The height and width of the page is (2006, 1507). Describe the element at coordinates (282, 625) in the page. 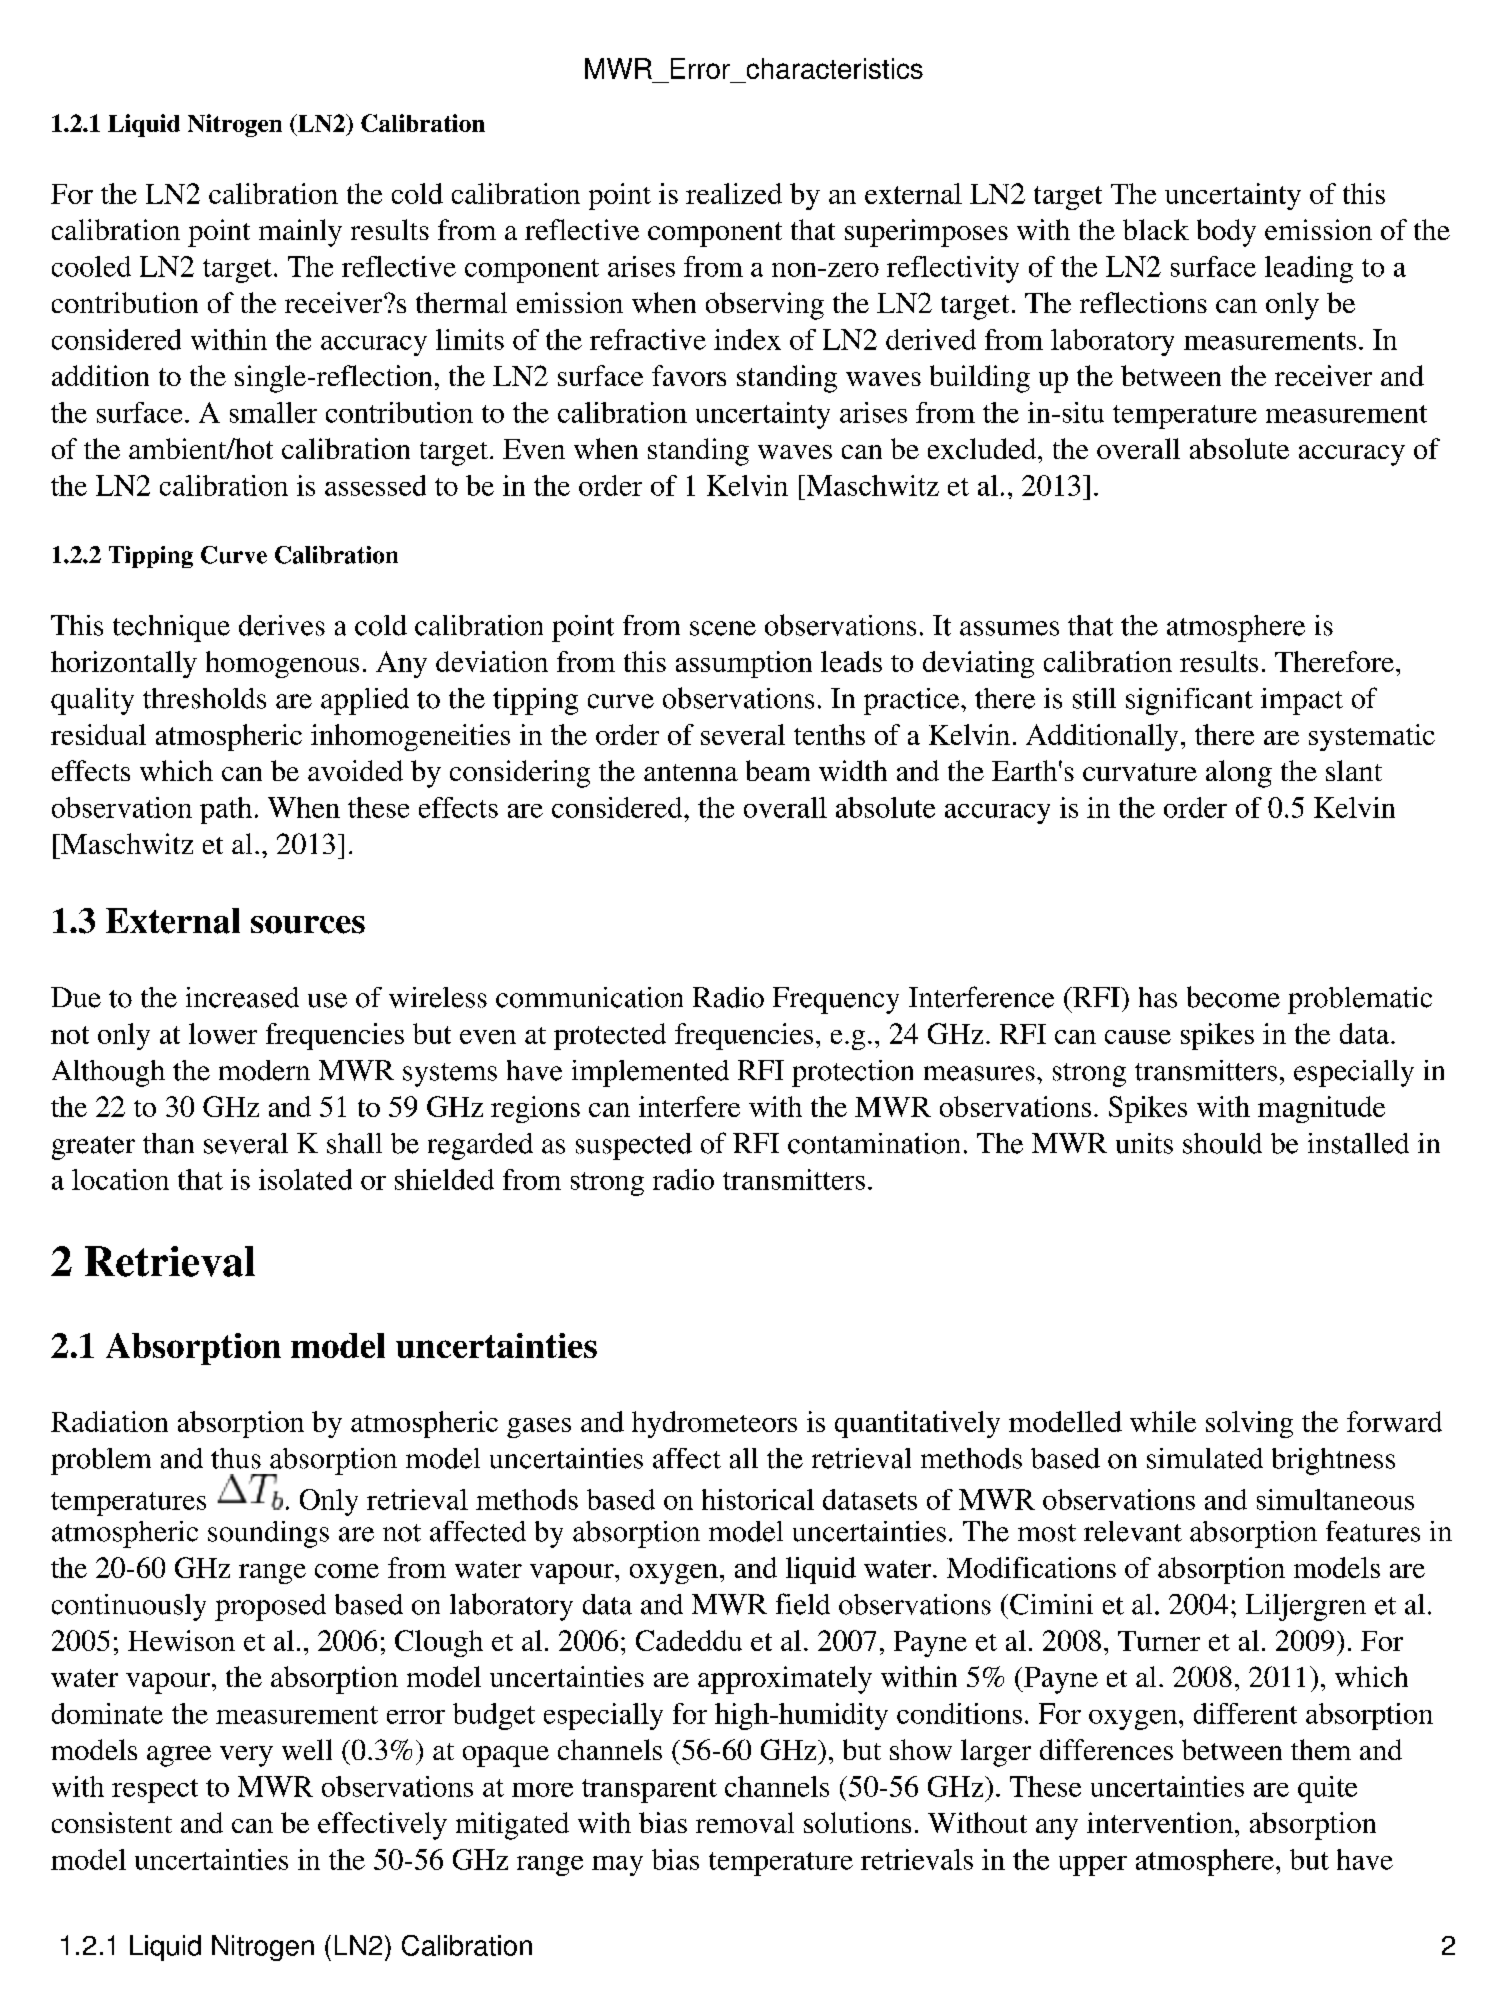

I see `derives` at that location.
